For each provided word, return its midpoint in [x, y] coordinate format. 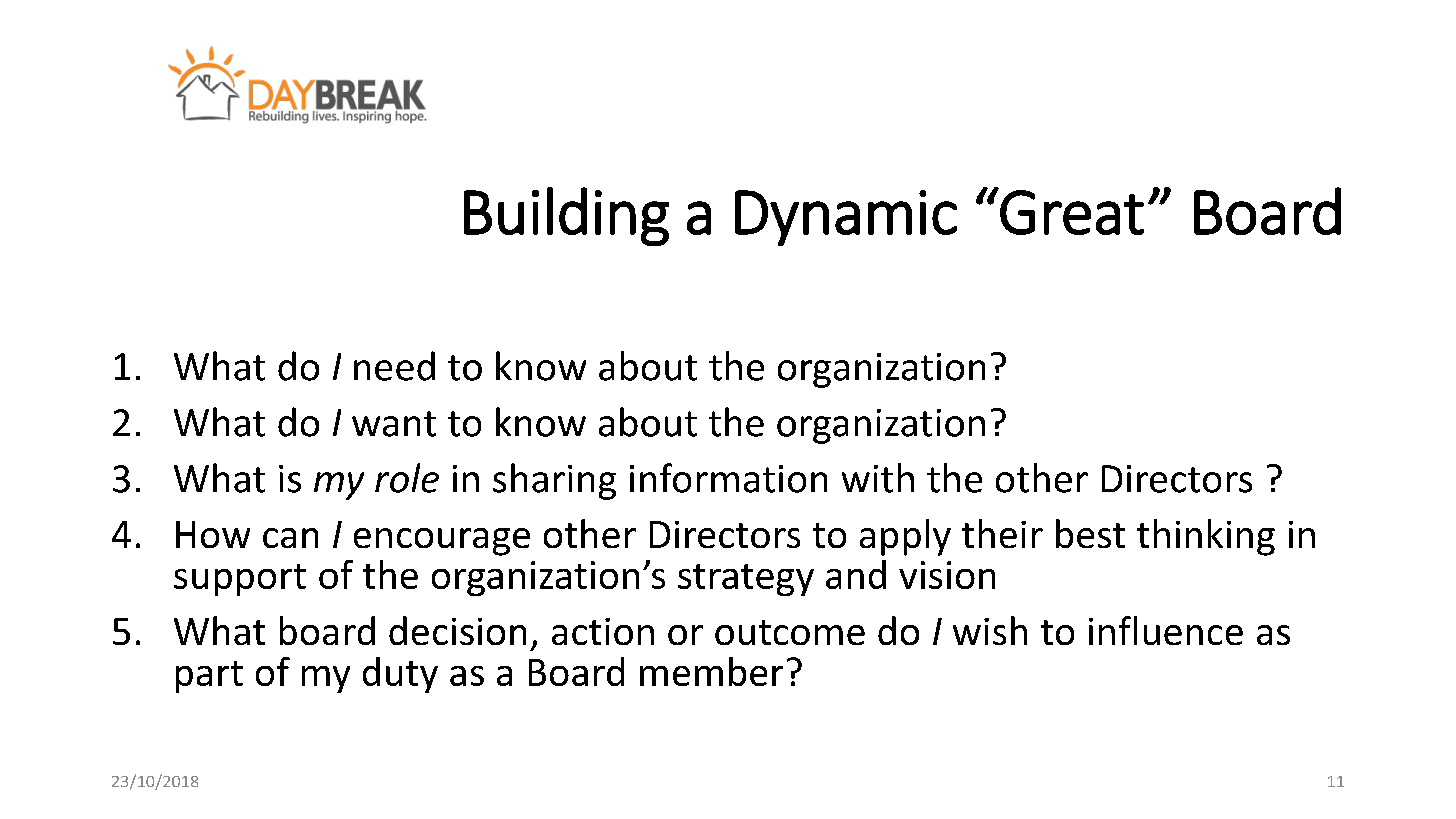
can [290, 538]
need [394, 366]
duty [400, 675]
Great [1072, 212]
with [878, 478]
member [711, 671]
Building [566, 216]
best [1090, 533]
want [394, 424]
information [728, 478]
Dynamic [846, 218]
